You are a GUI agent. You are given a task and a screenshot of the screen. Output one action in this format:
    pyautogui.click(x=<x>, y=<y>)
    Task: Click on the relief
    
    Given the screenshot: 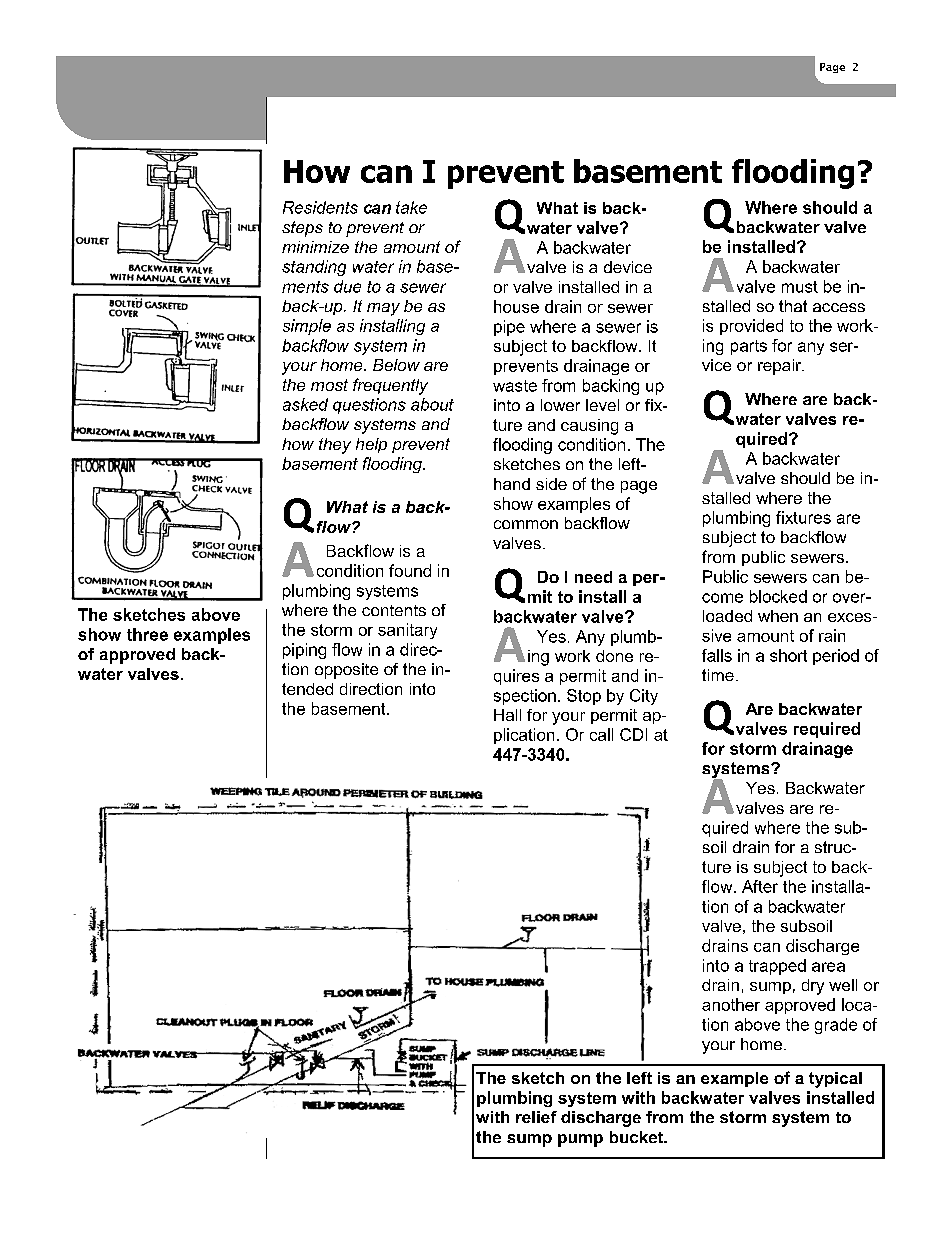 What is the action you would take?
    pyautogui.click(x=536, y=1117)
